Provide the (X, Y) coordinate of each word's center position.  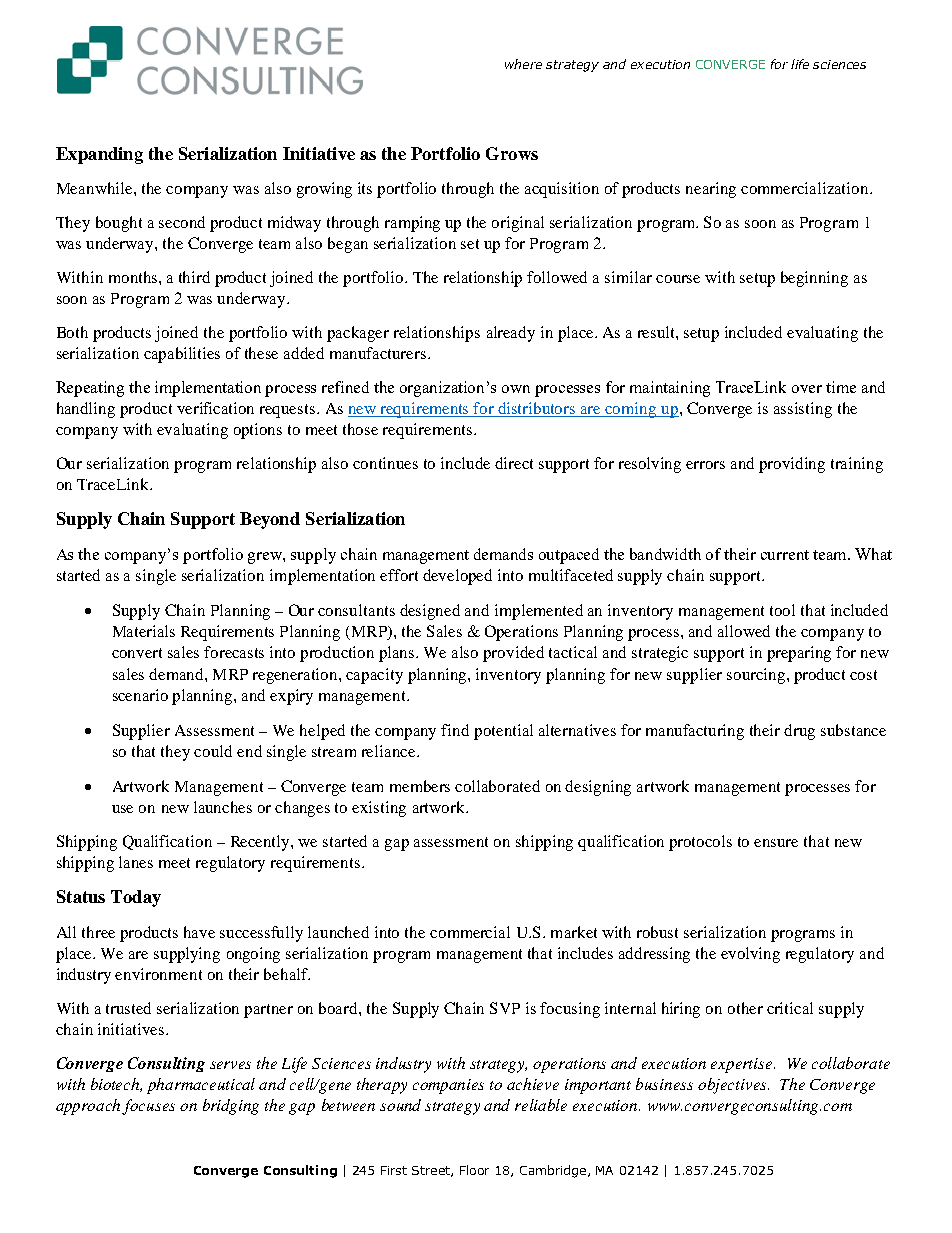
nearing (711, 190)
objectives (733, 1086)
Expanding (99, 155)
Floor (474, 1170)
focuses (148, 1107)
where (523, 64)
